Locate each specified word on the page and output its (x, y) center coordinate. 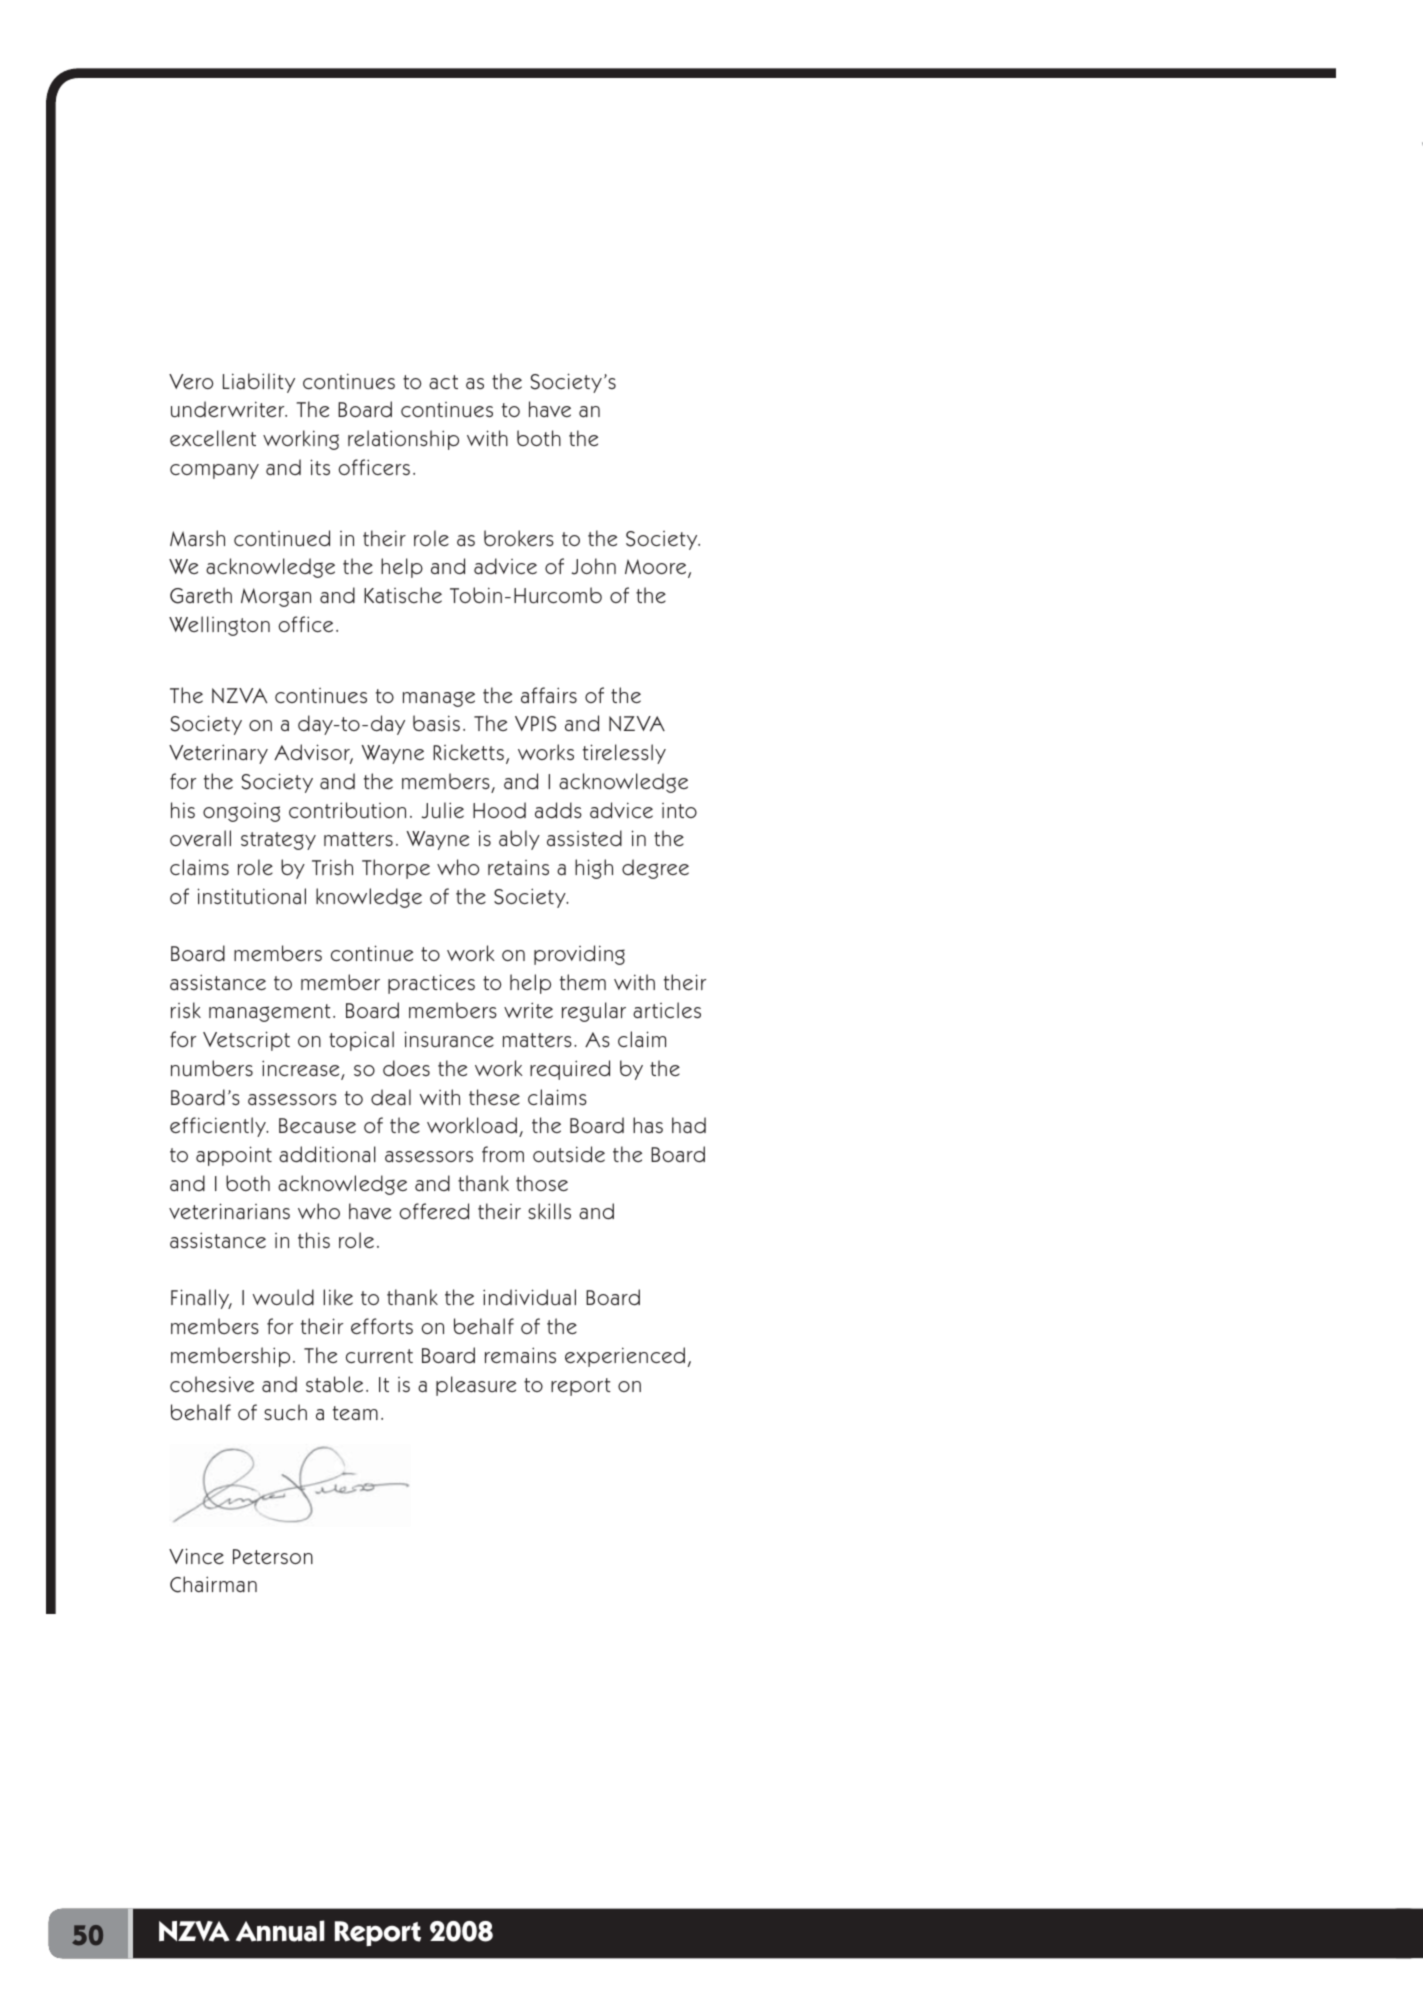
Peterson (273, 1556)
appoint (234, 1156)
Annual (280, 1931)
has (648, 1125)
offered (434, 1211)
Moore (657, 568)
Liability (259, 383)
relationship (403, 440)
